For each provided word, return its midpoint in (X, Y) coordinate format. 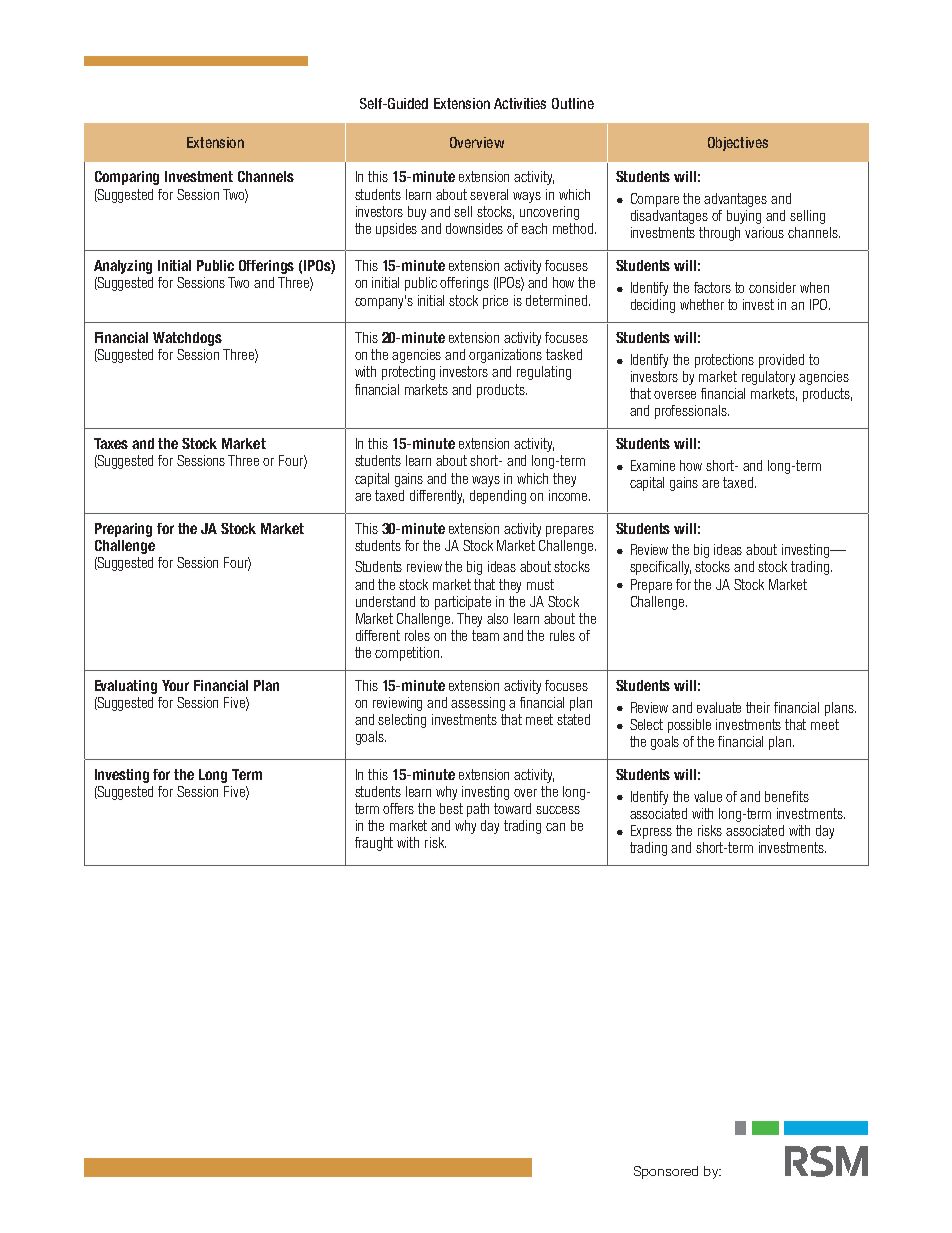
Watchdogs (187, 339)
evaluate (719, 707)
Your (175, 685)
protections (724, 361)
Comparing (127, 178)
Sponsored (666, 1172)
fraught (374, 844)
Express (651, 832)
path (478, 810)
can (555, 827)
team (485, 635)
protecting (408, 373)
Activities (520, 103)
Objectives (738, 144)
